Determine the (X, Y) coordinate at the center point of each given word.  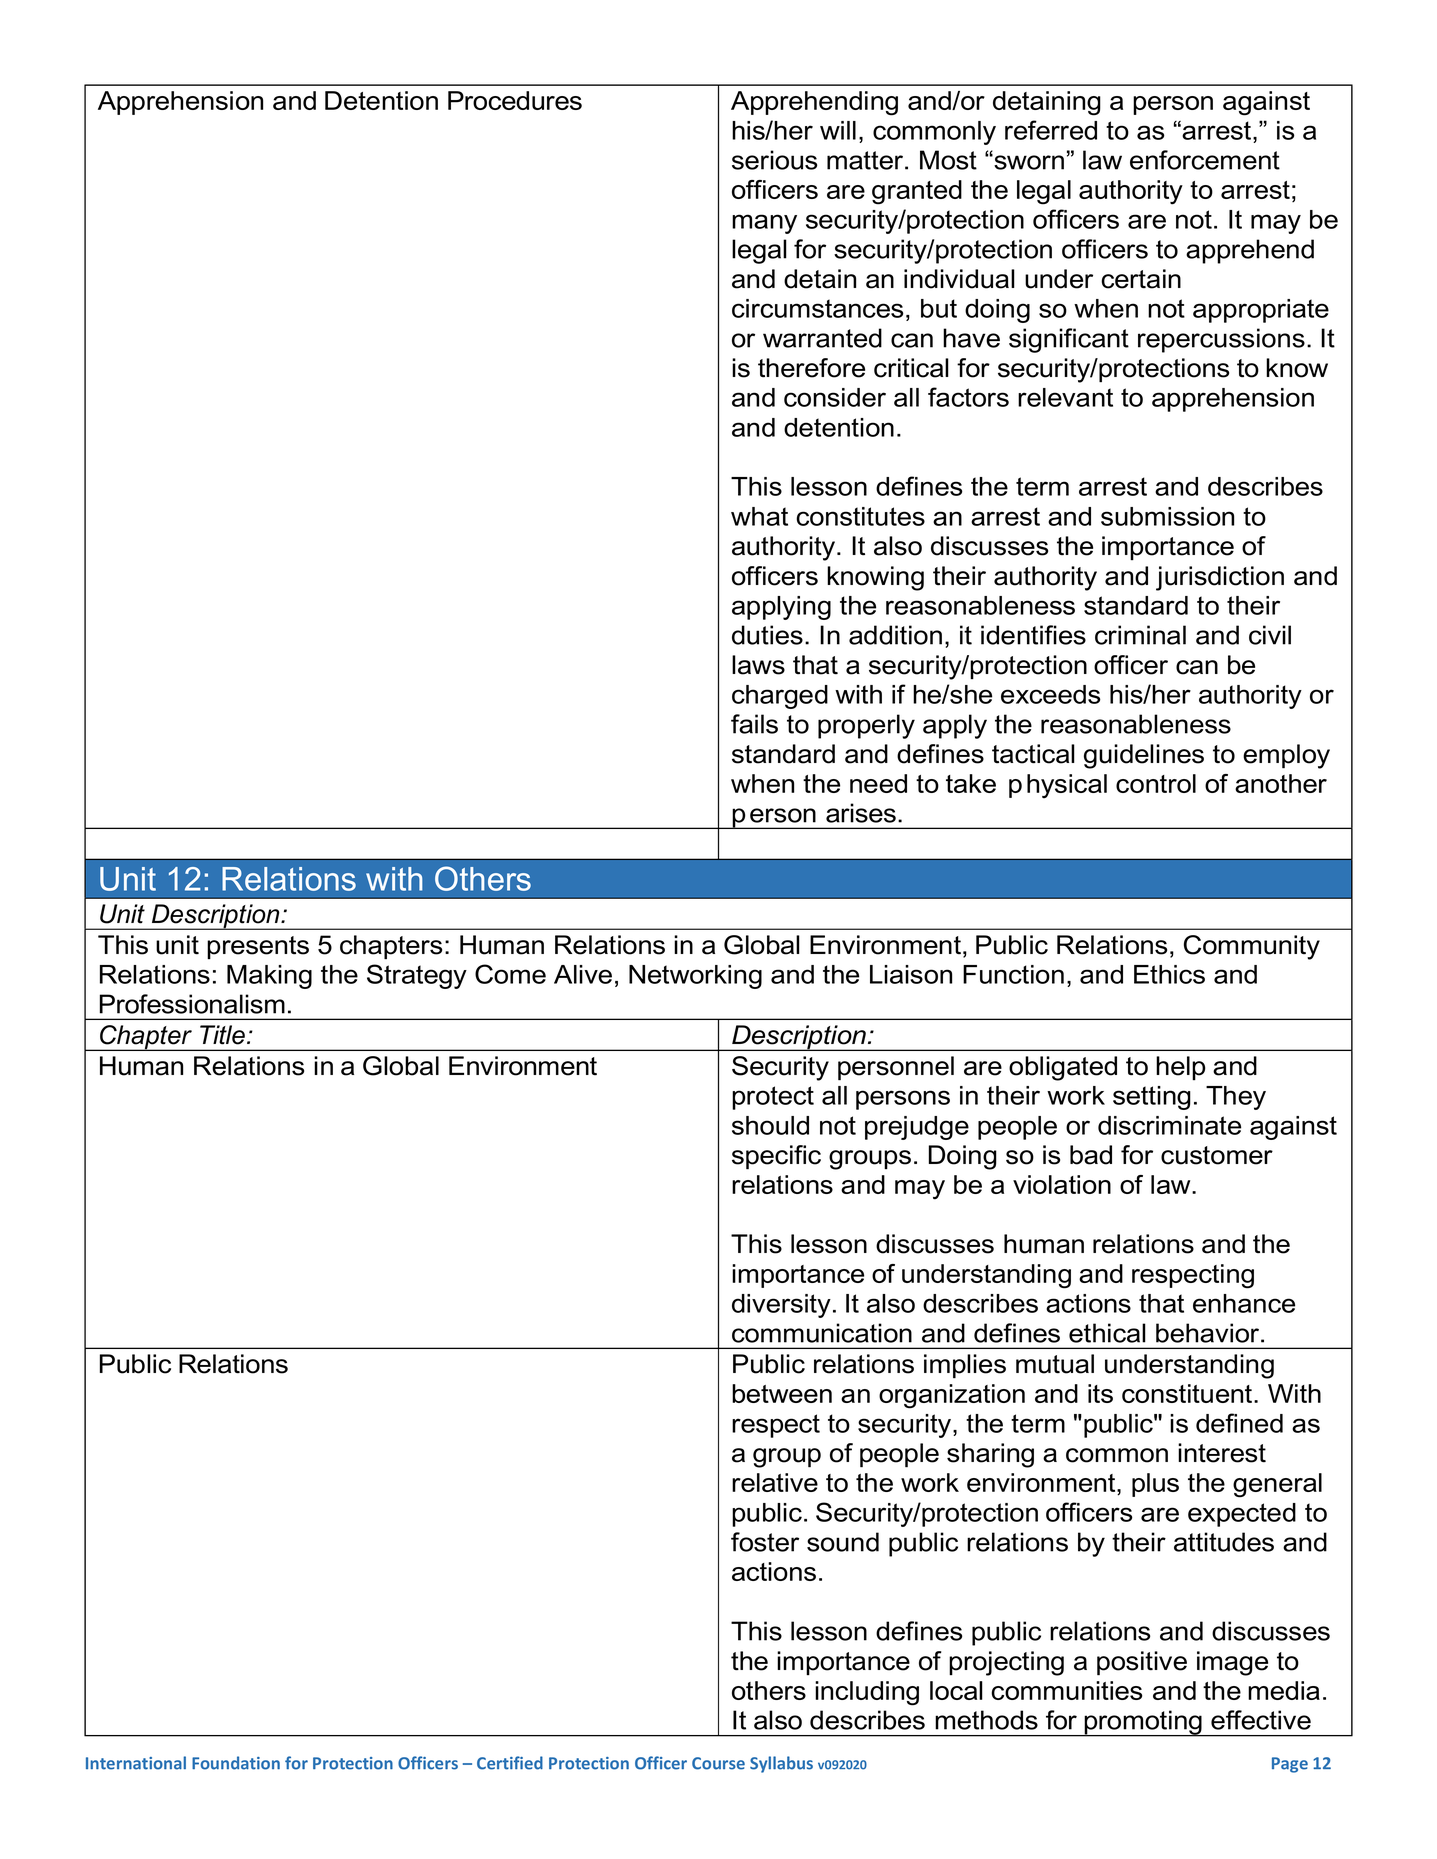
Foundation (236, 1763)
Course (718, 1763)
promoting (1143, 1723)
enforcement (1205, 160)
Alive (583, 974)
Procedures (515, 100)
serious (774, 160)
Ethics (1169, 974)
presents (258, 947)
